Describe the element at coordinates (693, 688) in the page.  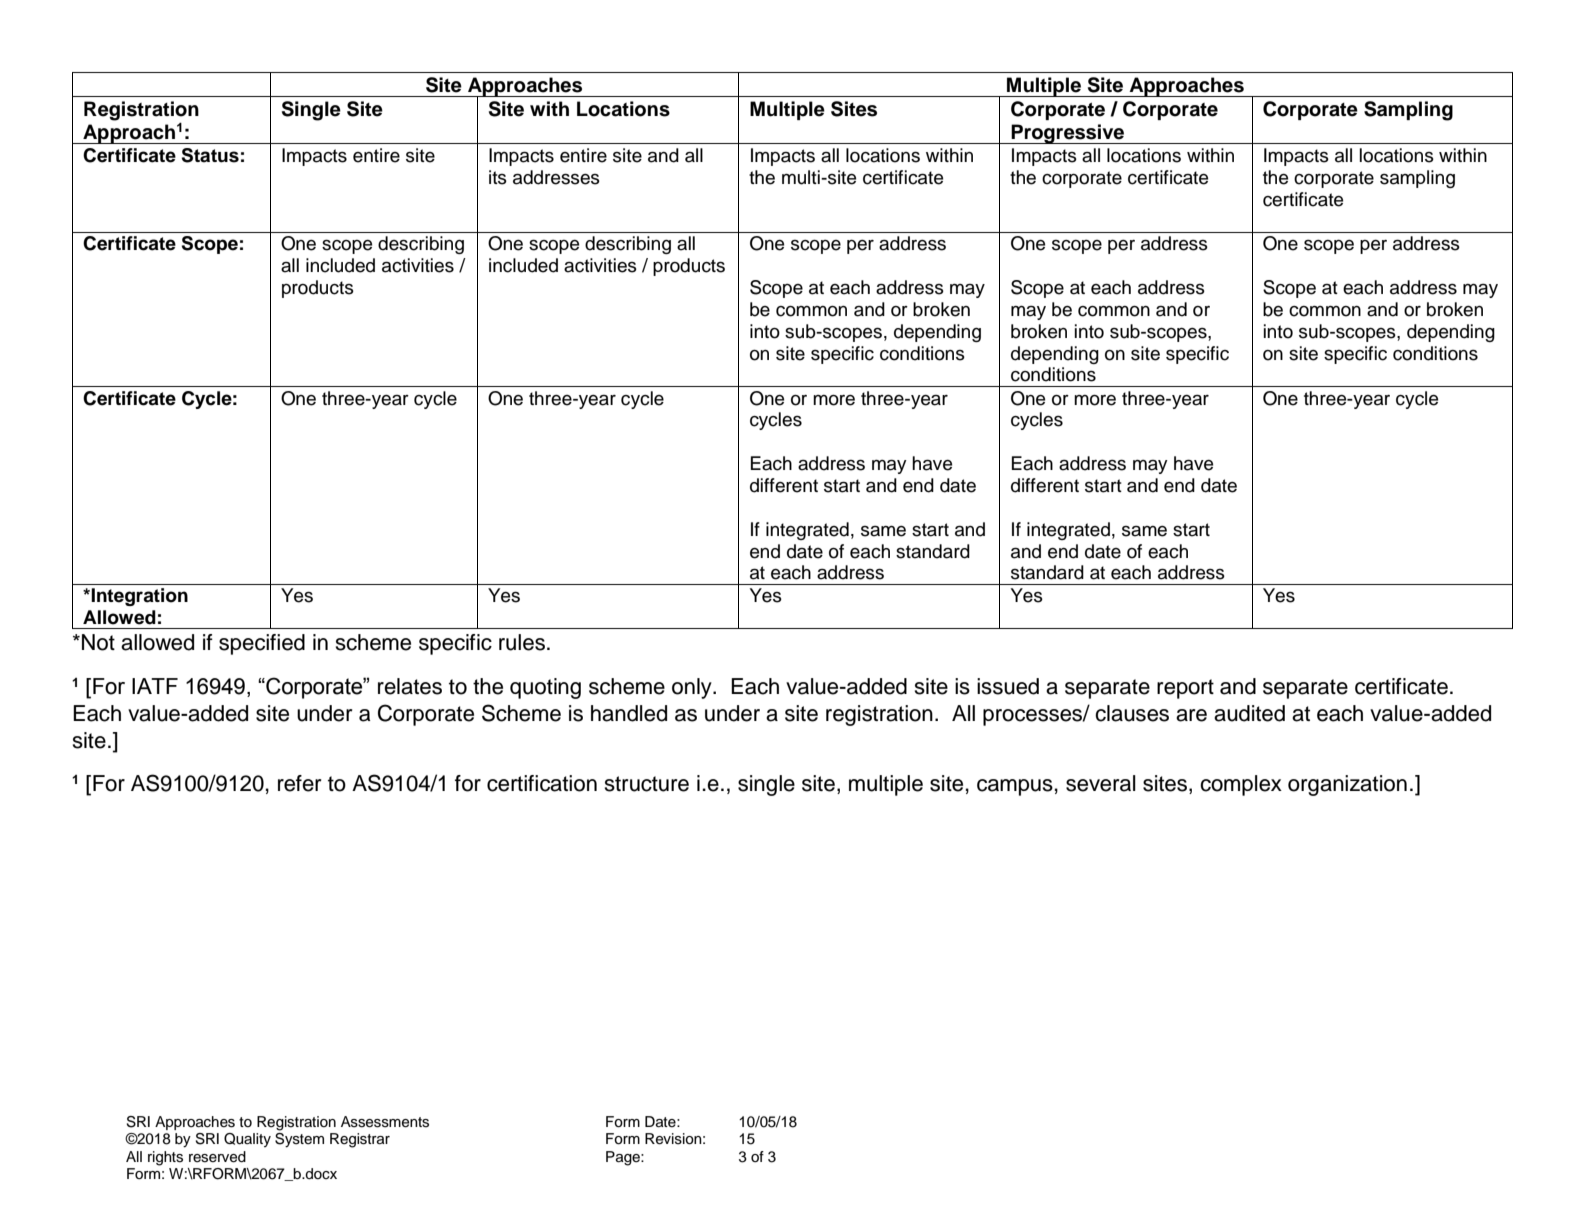
I see `only` at that location.
